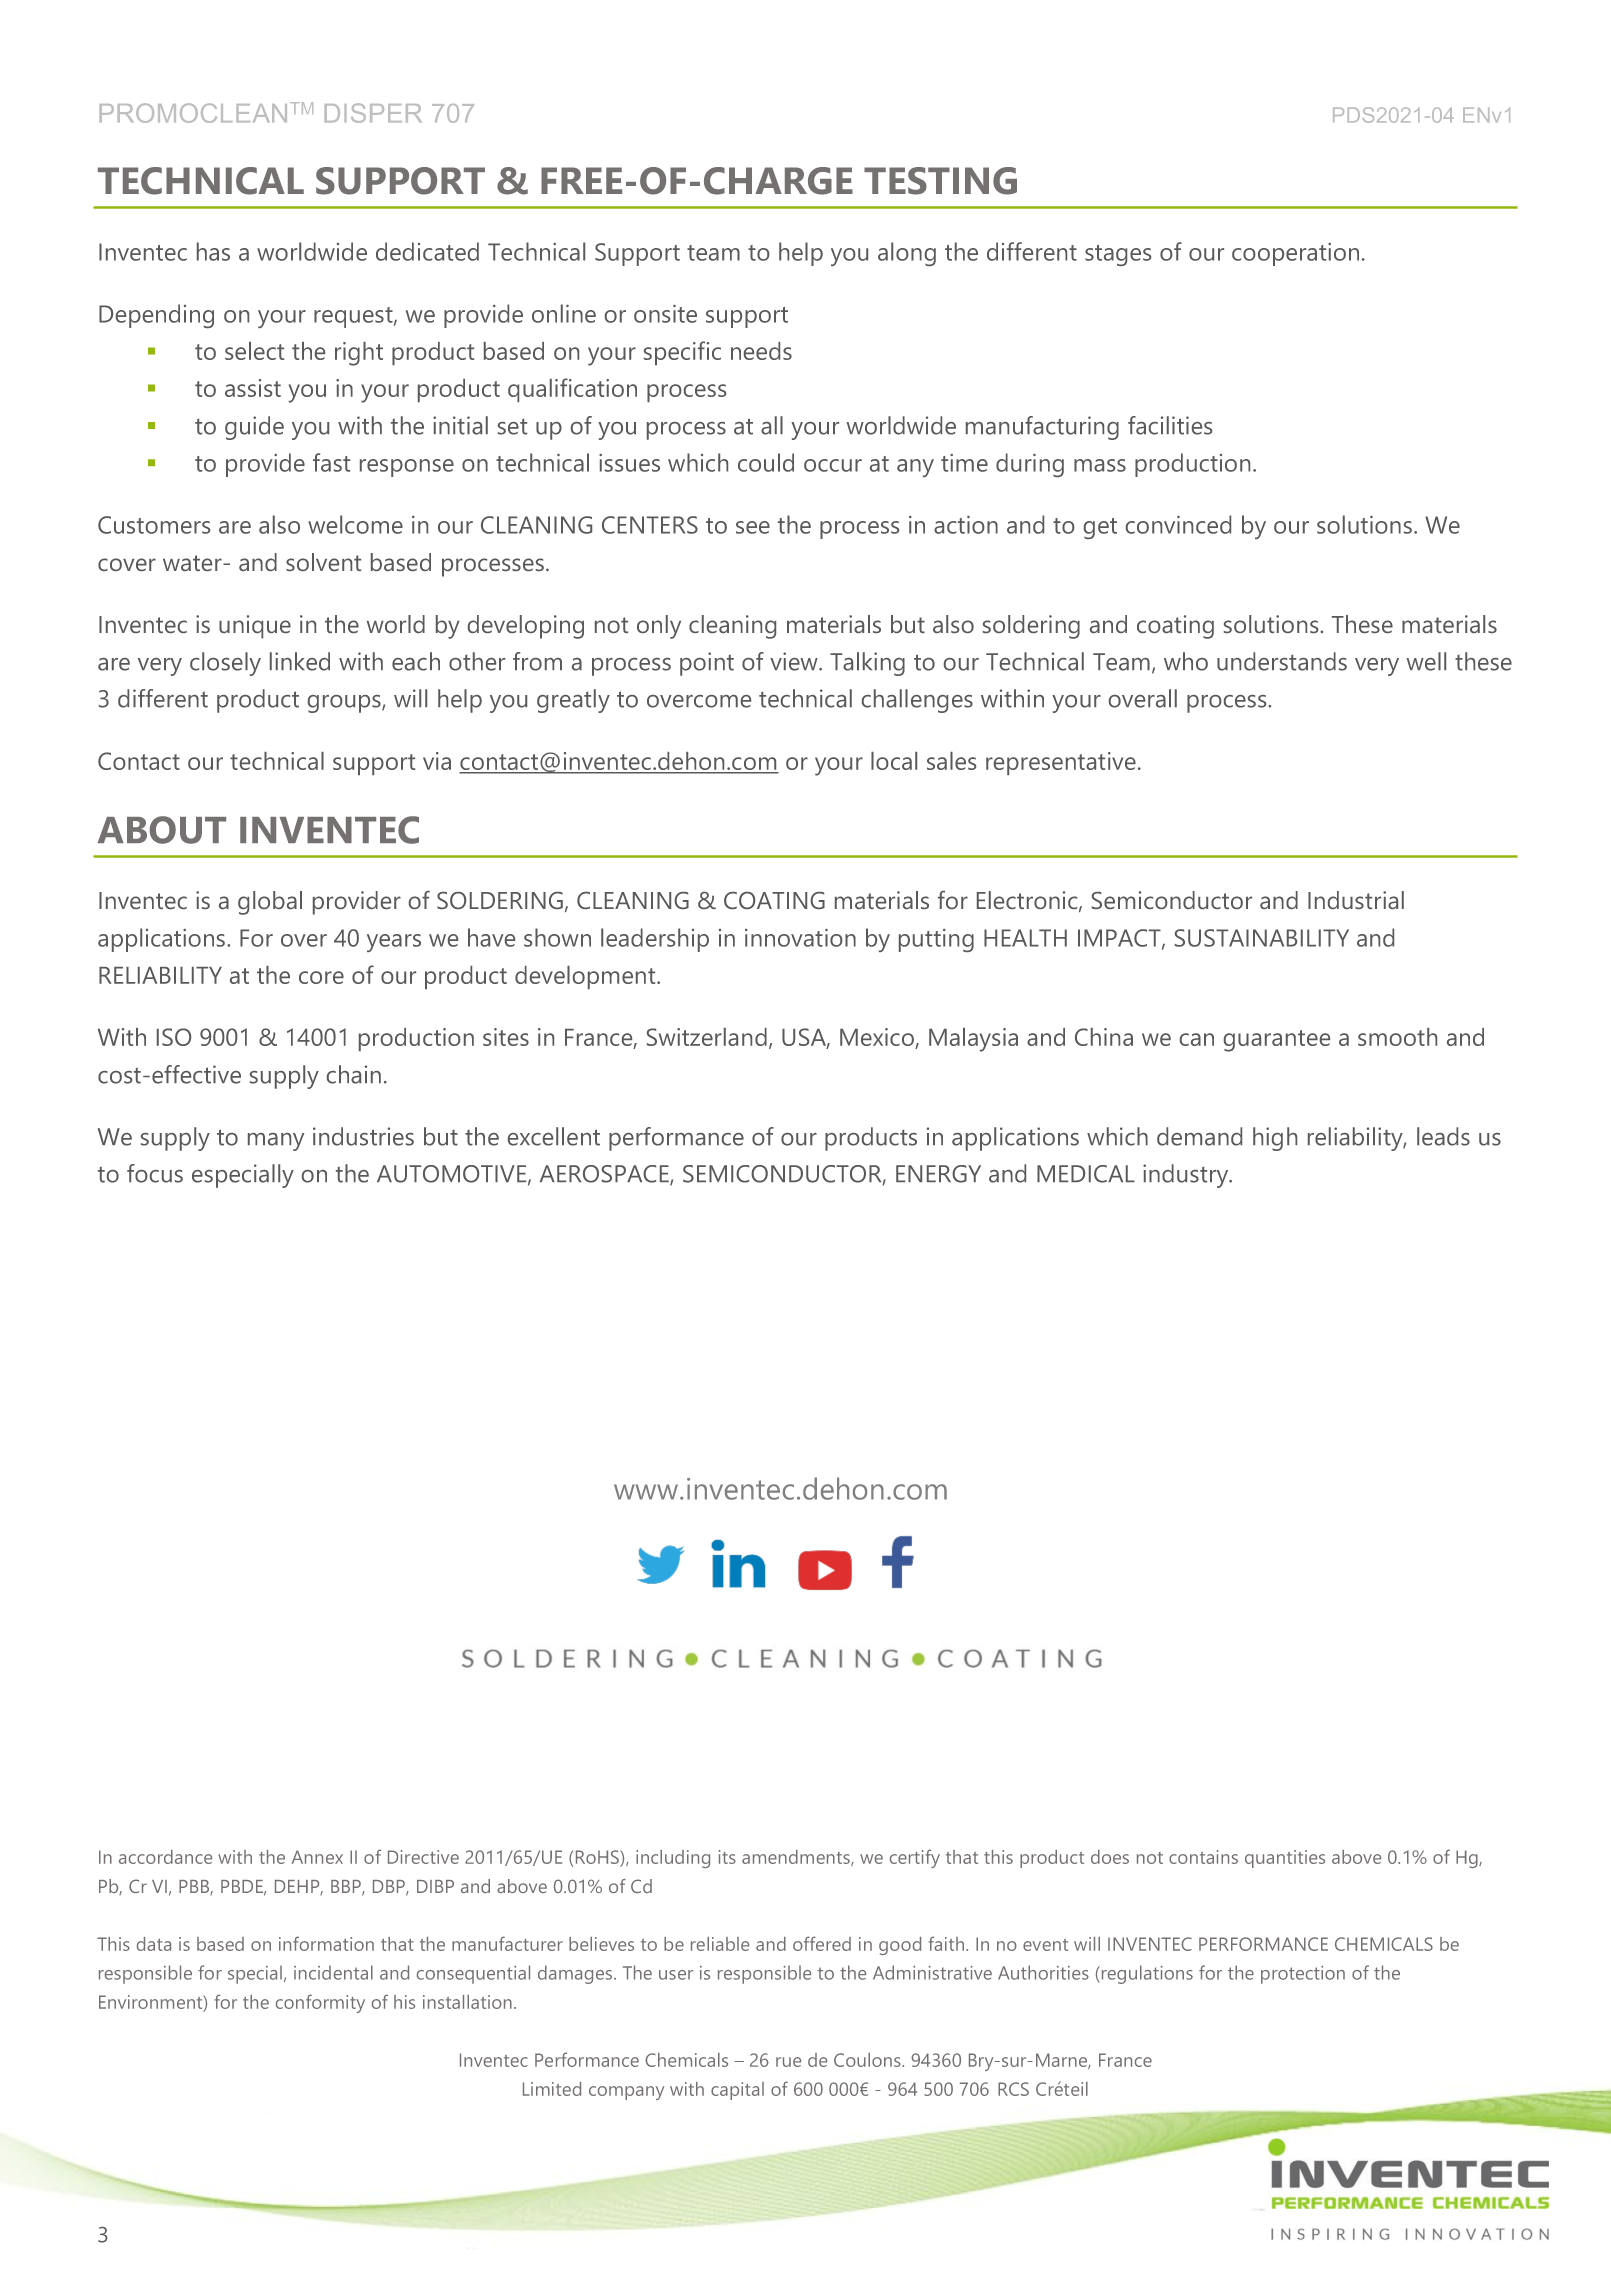 This screenshot has height=2279, width=1611. Describe the element at coordinates (788, 2062) in the screenshot. I see `rue` at that location.
